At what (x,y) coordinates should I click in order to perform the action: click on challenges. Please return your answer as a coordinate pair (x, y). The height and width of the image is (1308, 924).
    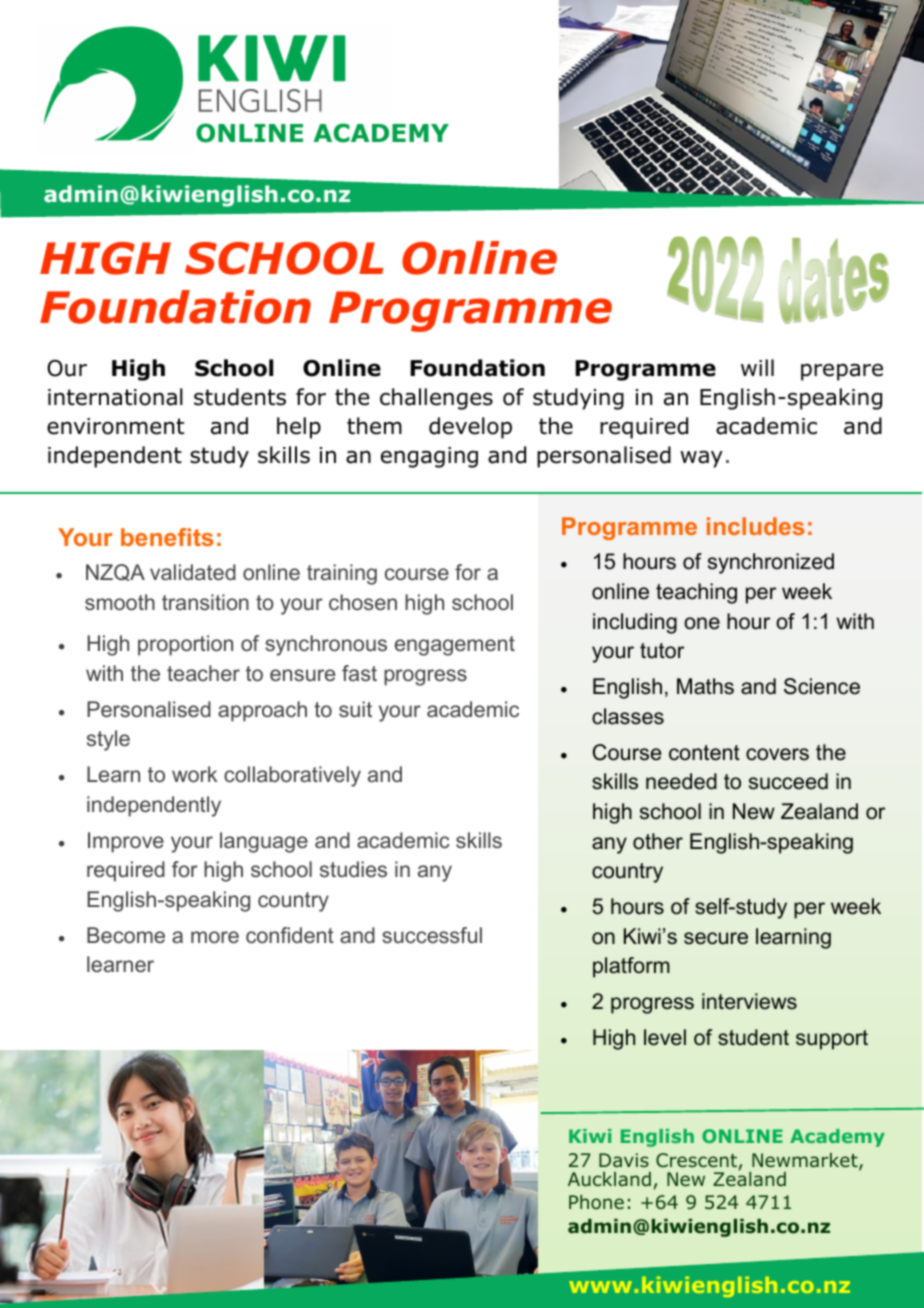
    Looking at the image, I should click on (436, 399).
